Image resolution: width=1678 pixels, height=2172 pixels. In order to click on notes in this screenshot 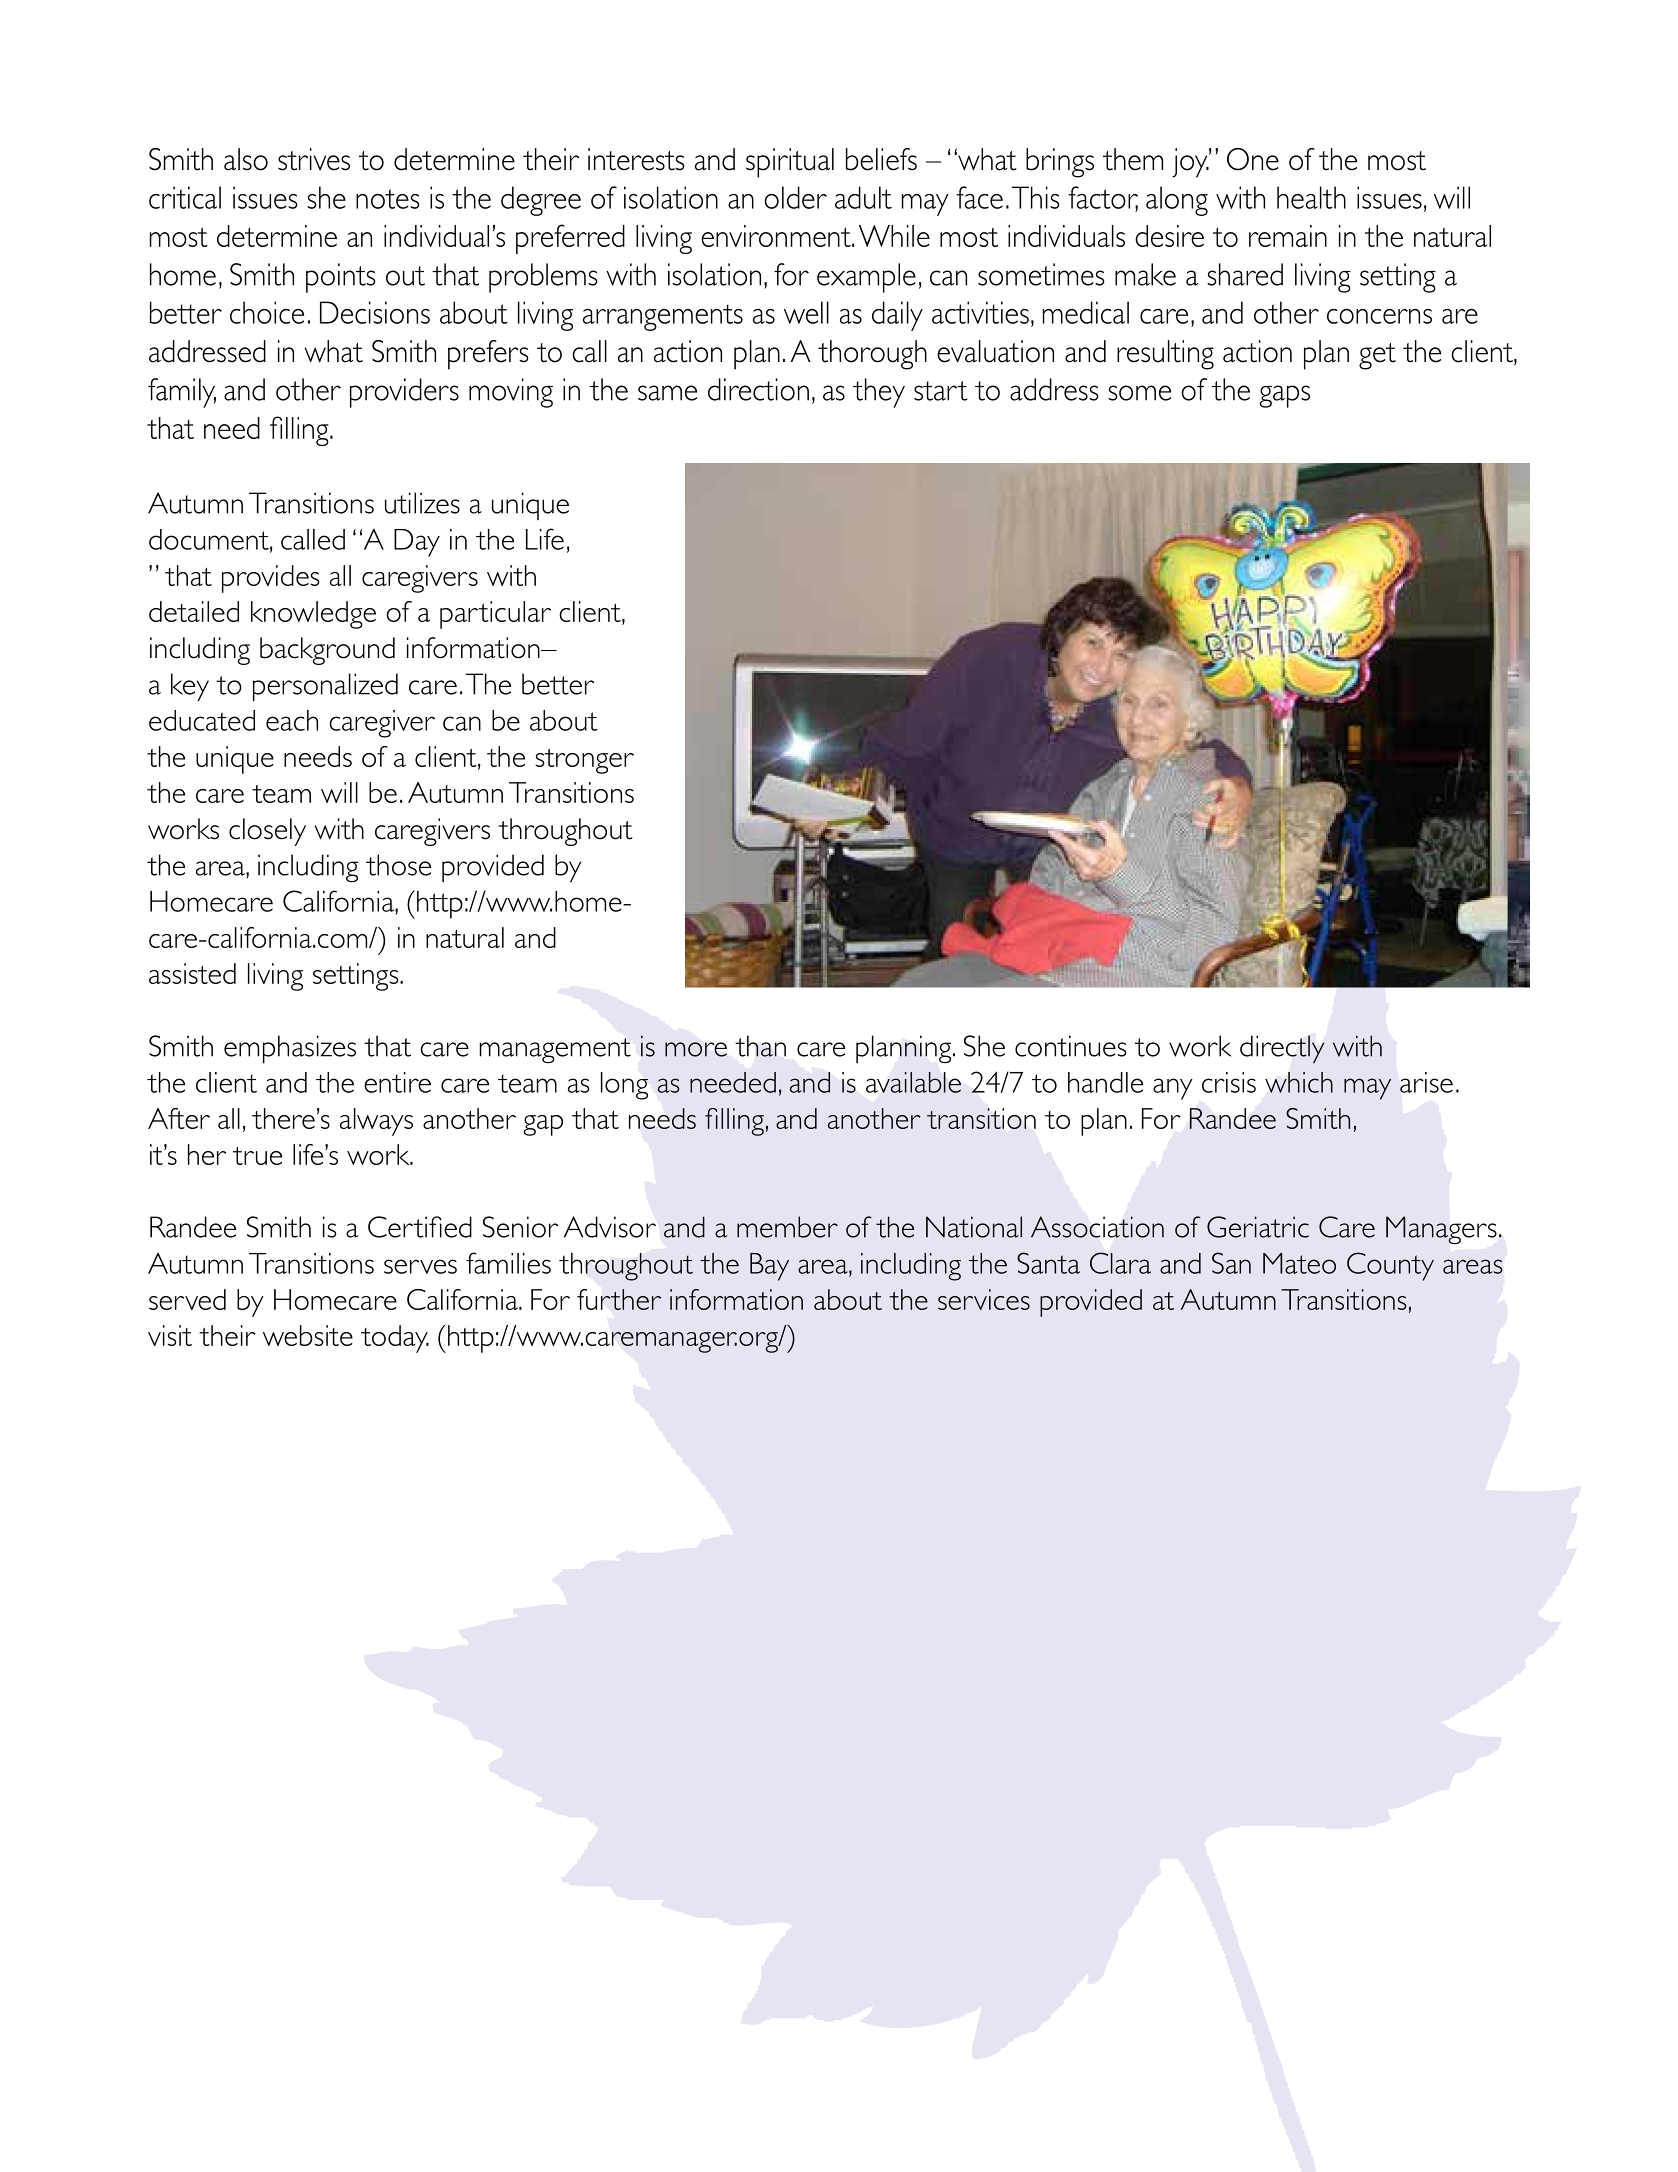, I will do `click(388, 199)`.
